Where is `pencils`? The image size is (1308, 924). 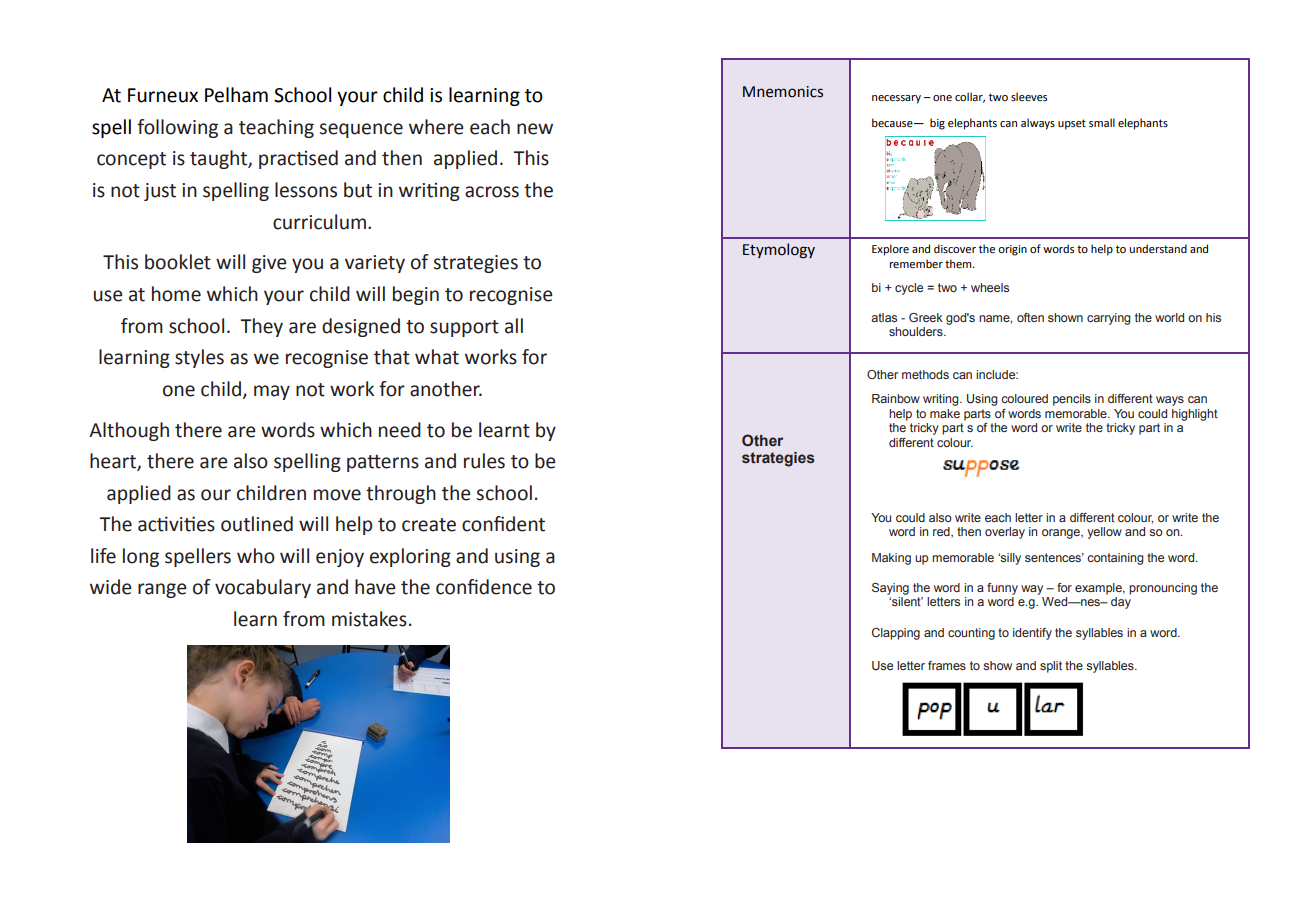 pencils is located at coordinates (1072, 400).
